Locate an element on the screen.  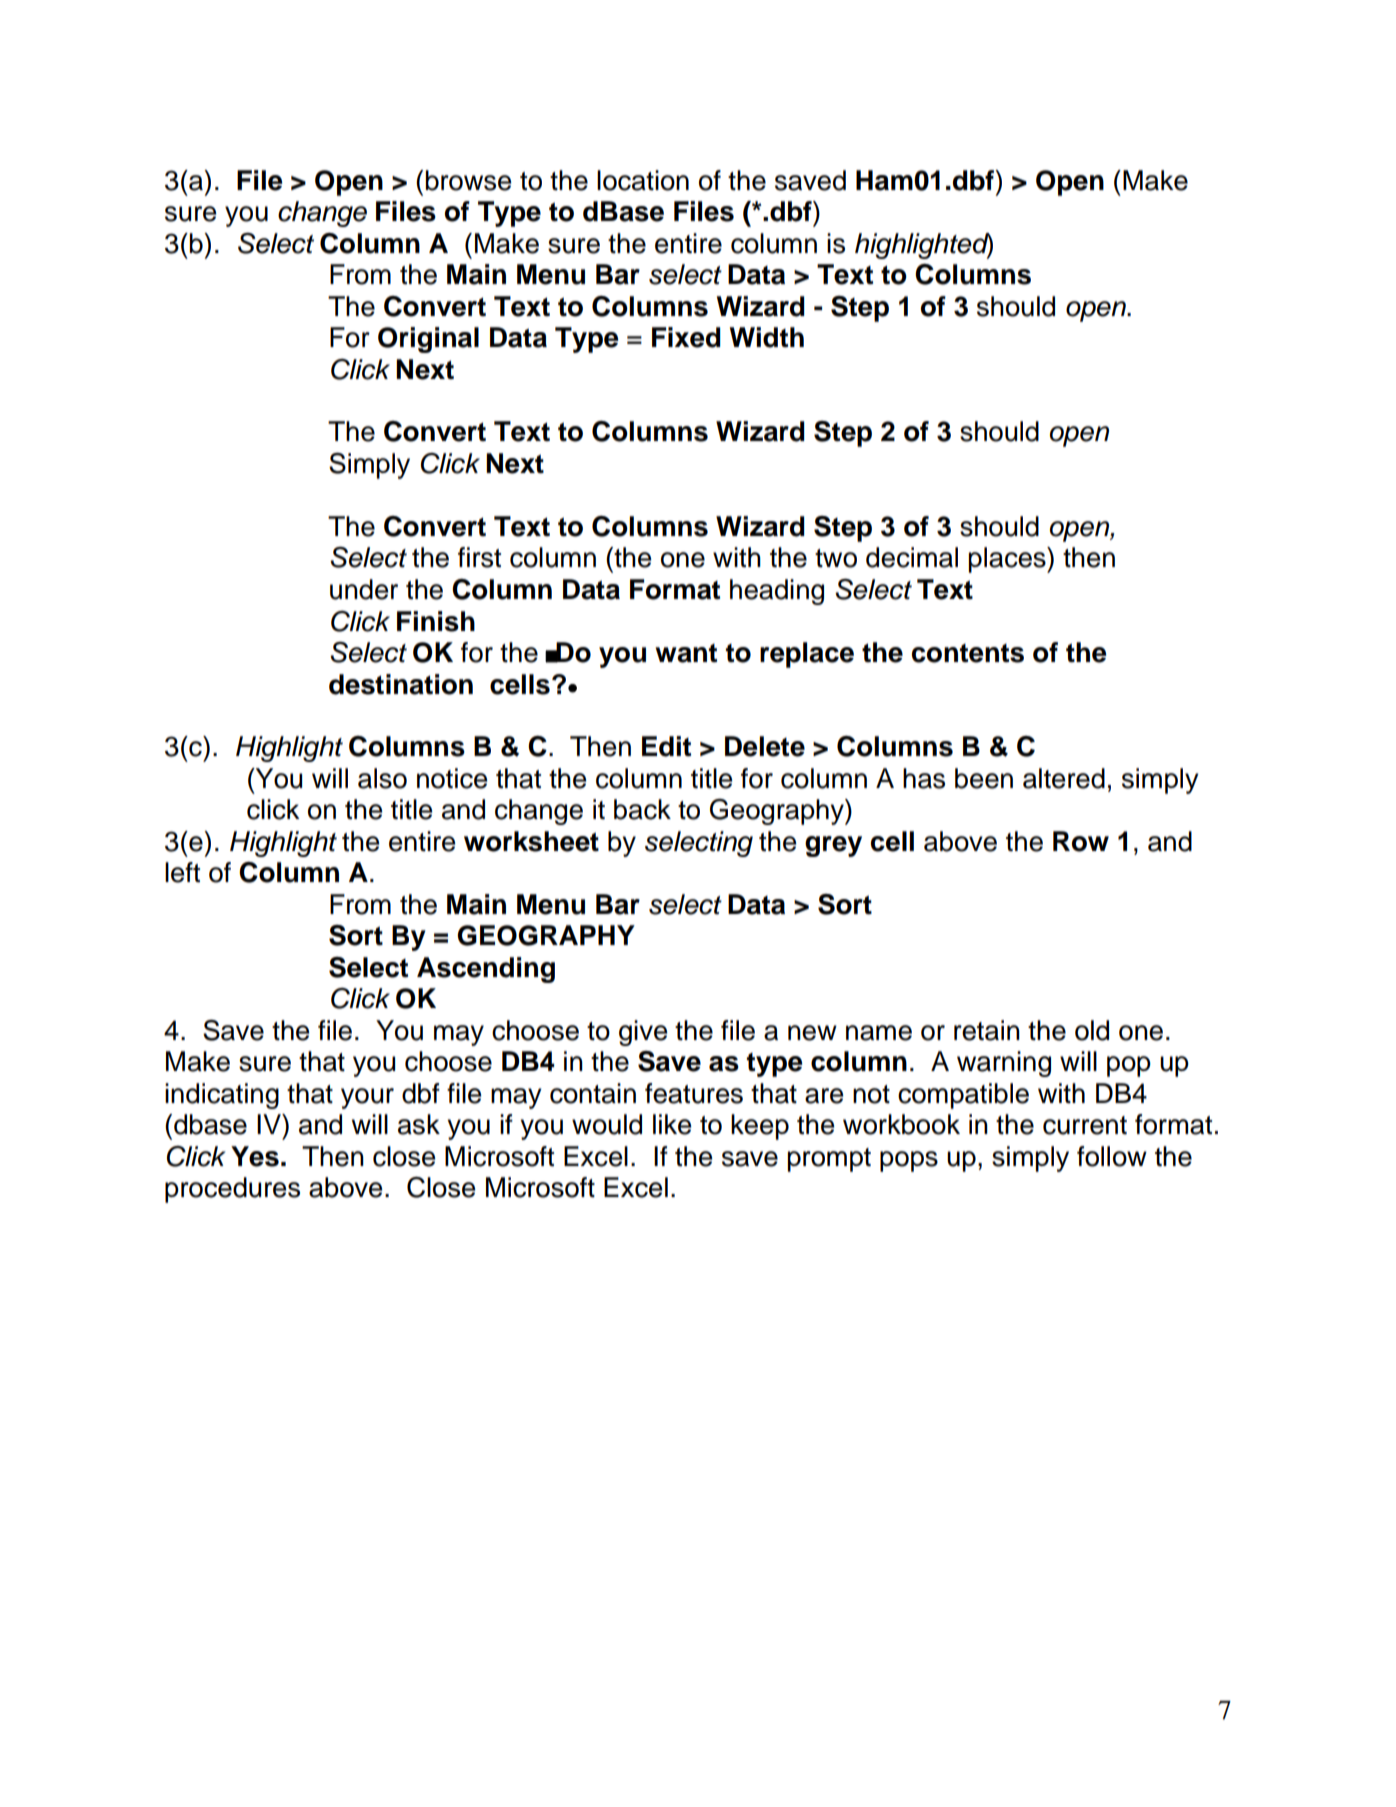
like is located at coordinates (672, 1124).
